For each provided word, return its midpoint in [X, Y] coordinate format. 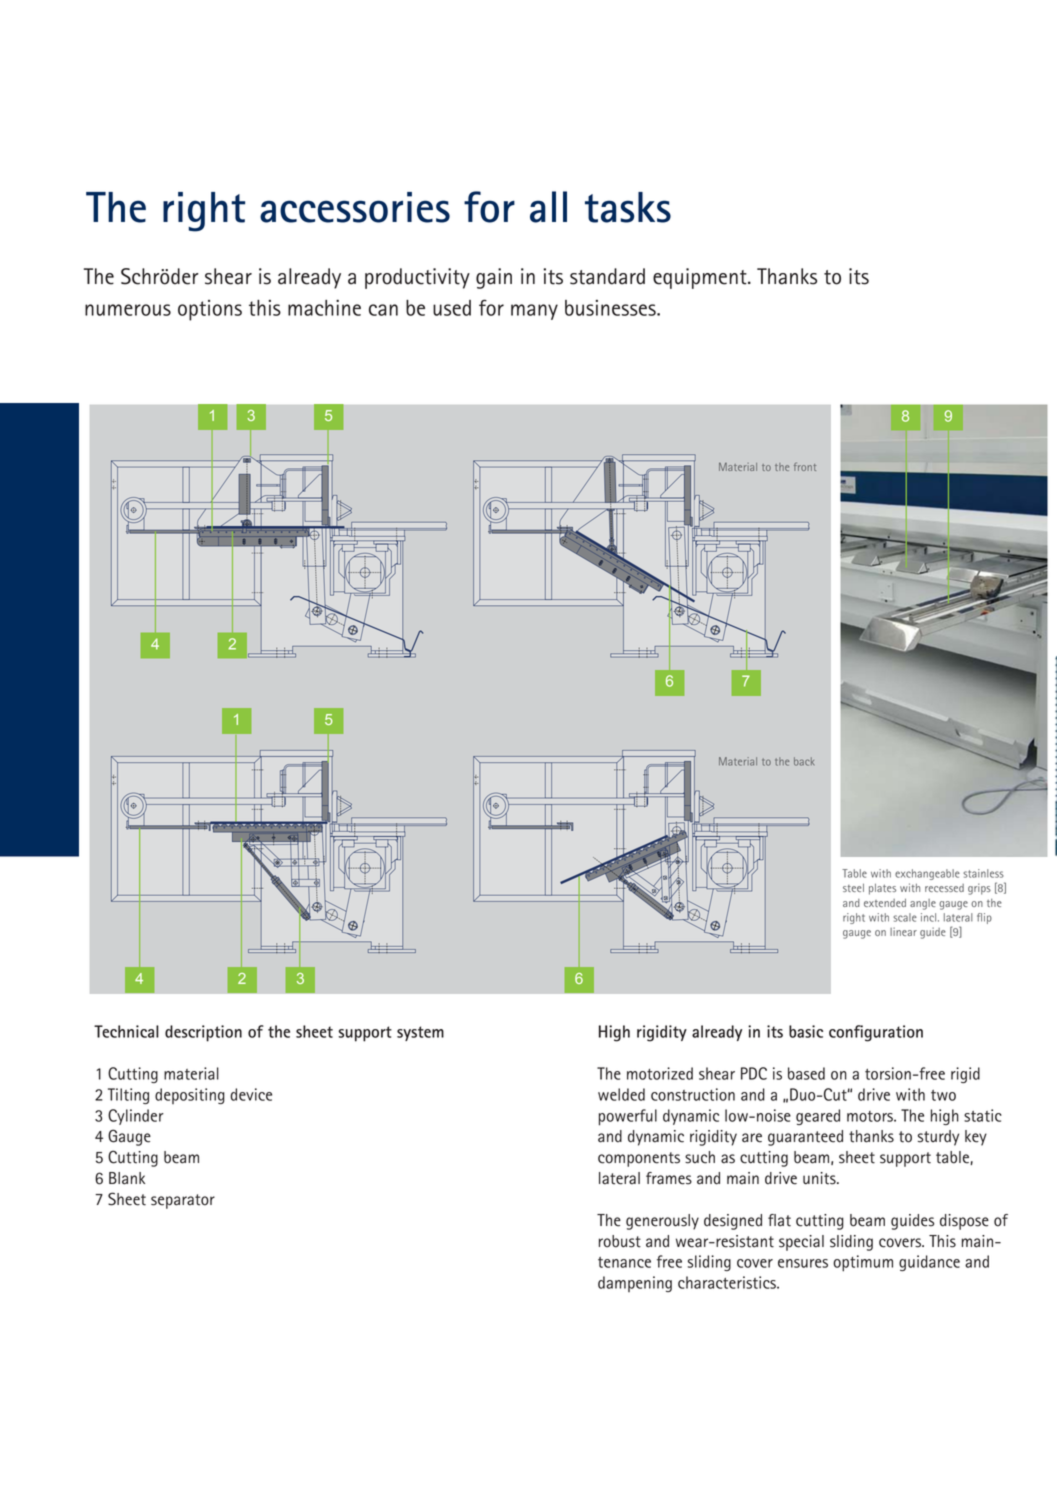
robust [620, 1241]
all [548, 207]
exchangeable [927, 874]
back [804, 761]
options [210, 310]
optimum [863, 1263]
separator [183, 1201]
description [203, 1033]
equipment [701, 278]
